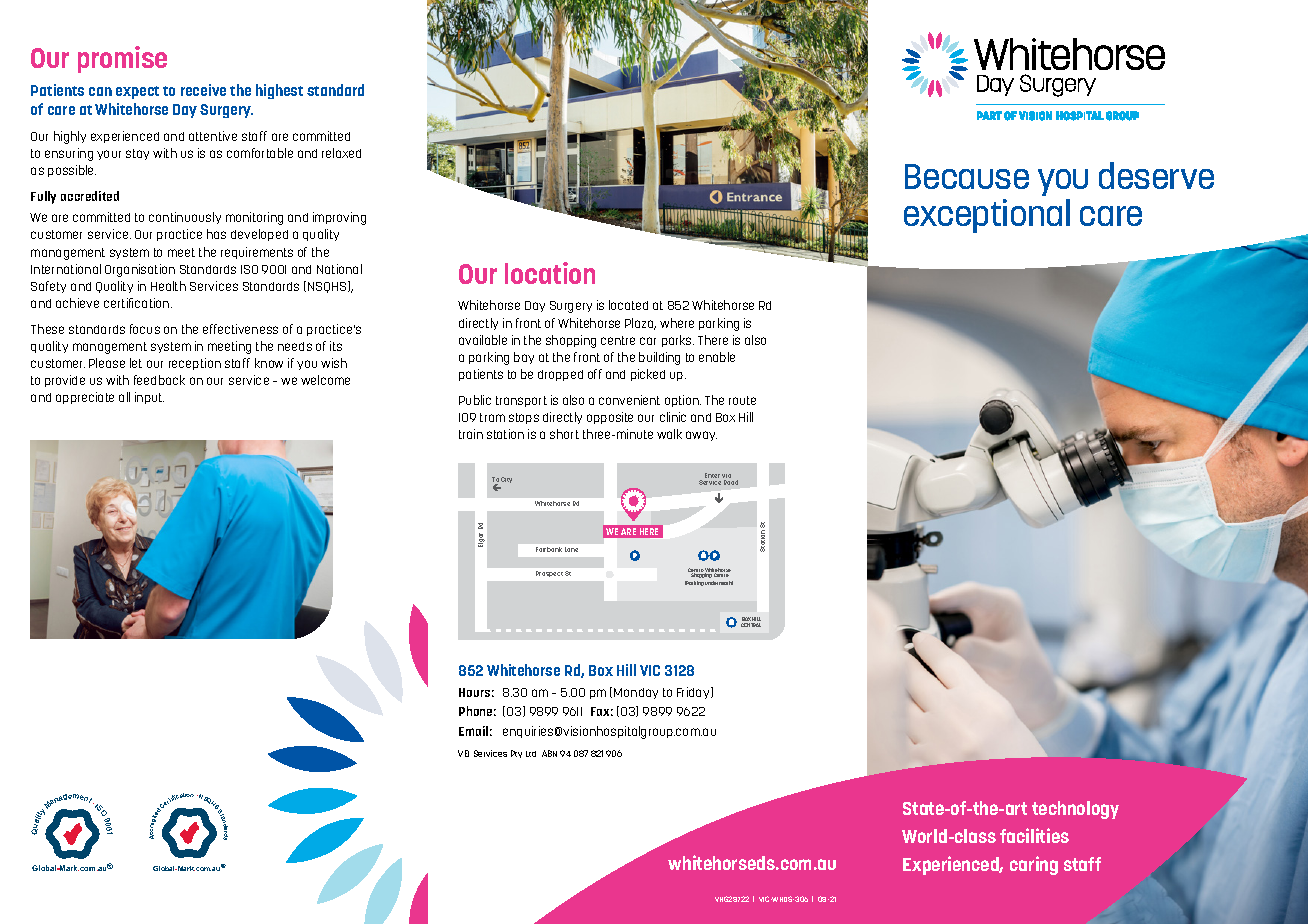  Describe the element at coordinates (145, 329) in the page. I see `focus` at that location.
